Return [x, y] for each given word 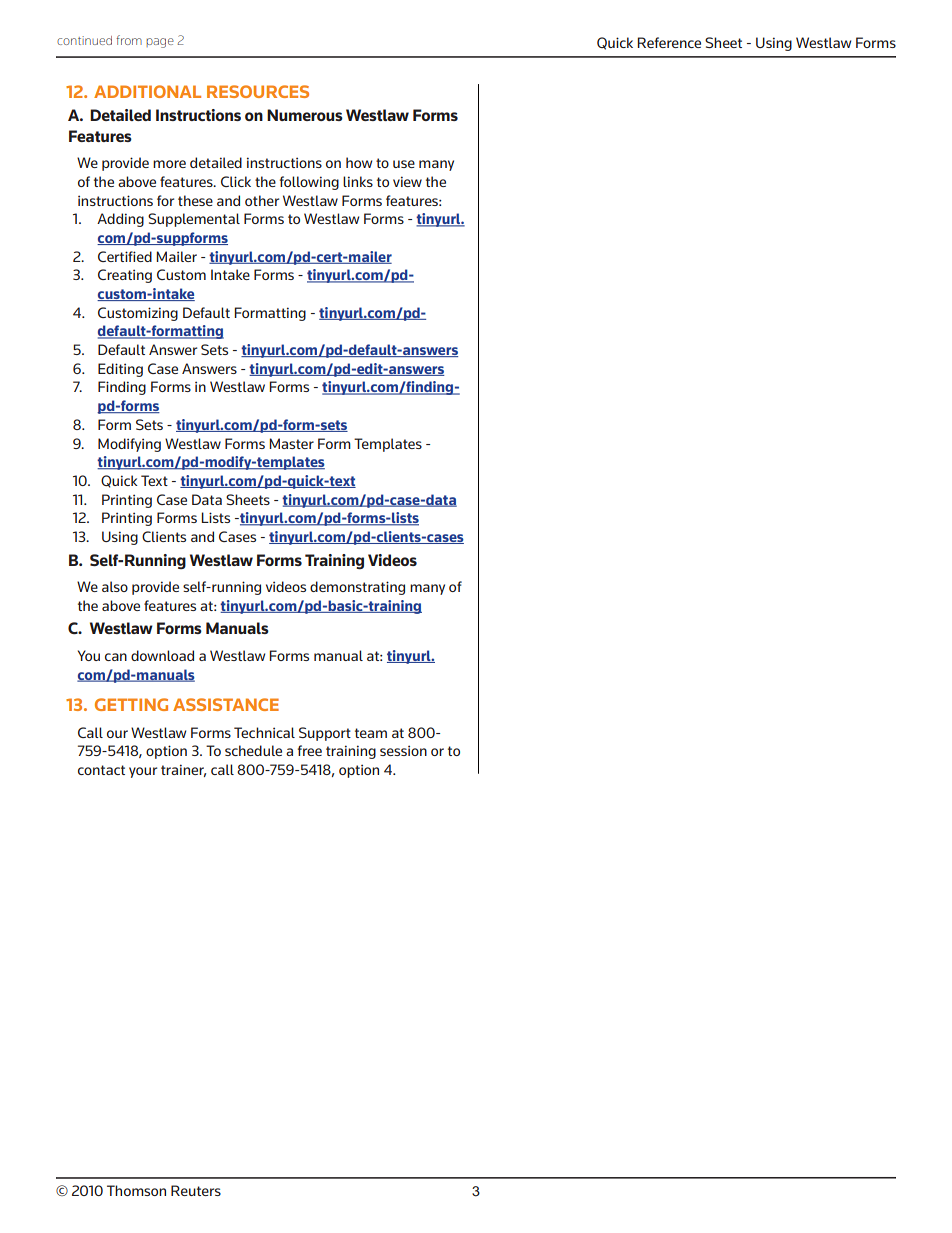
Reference [669, 42]
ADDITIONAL [147, 91]
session [403, 750]
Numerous [305, 115]
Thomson [136, 1190]
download [162, 655]
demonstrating [357, 588]
